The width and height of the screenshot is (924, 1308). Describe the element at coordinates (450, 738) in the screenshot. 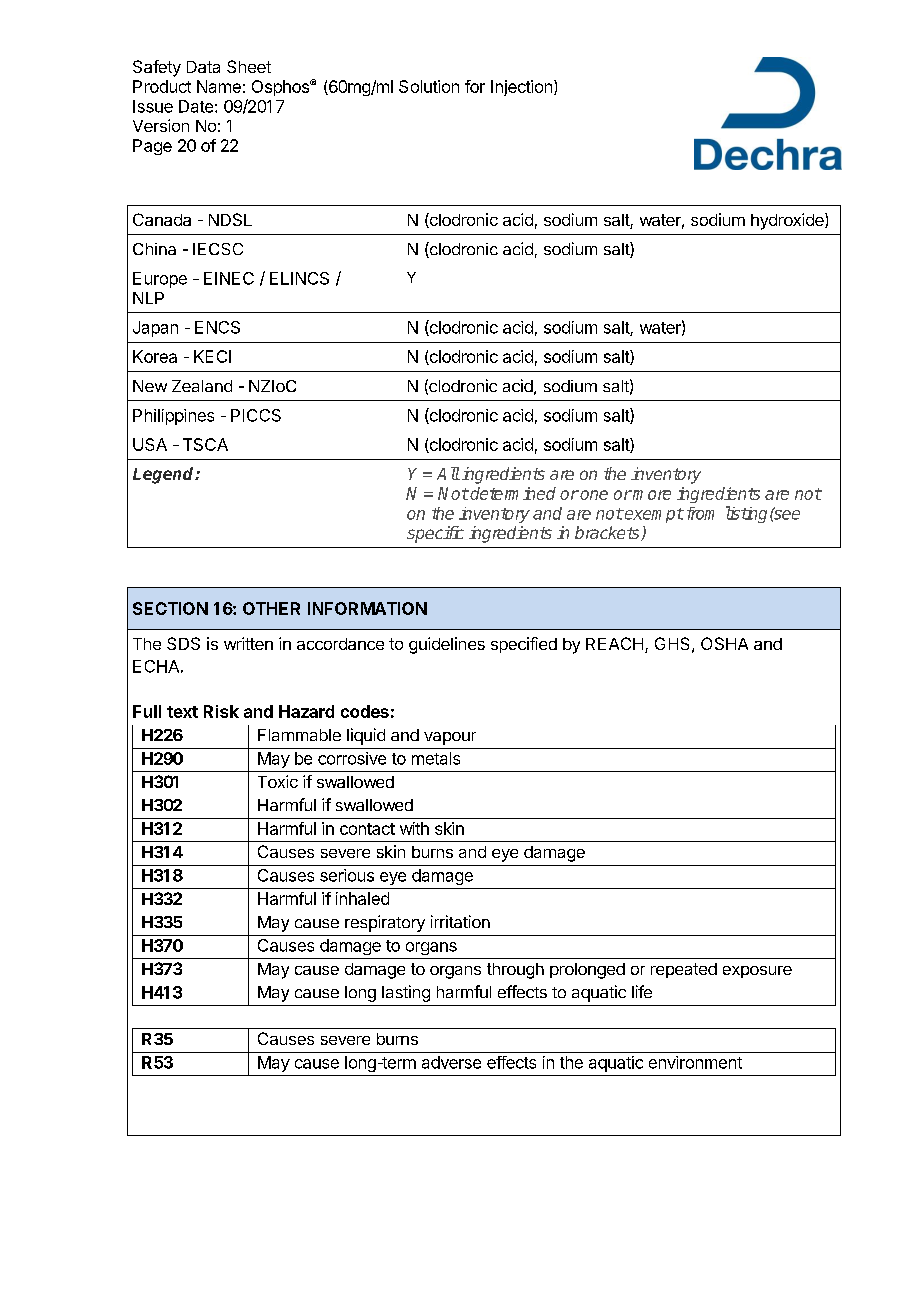

I see `vapour` at that location.
